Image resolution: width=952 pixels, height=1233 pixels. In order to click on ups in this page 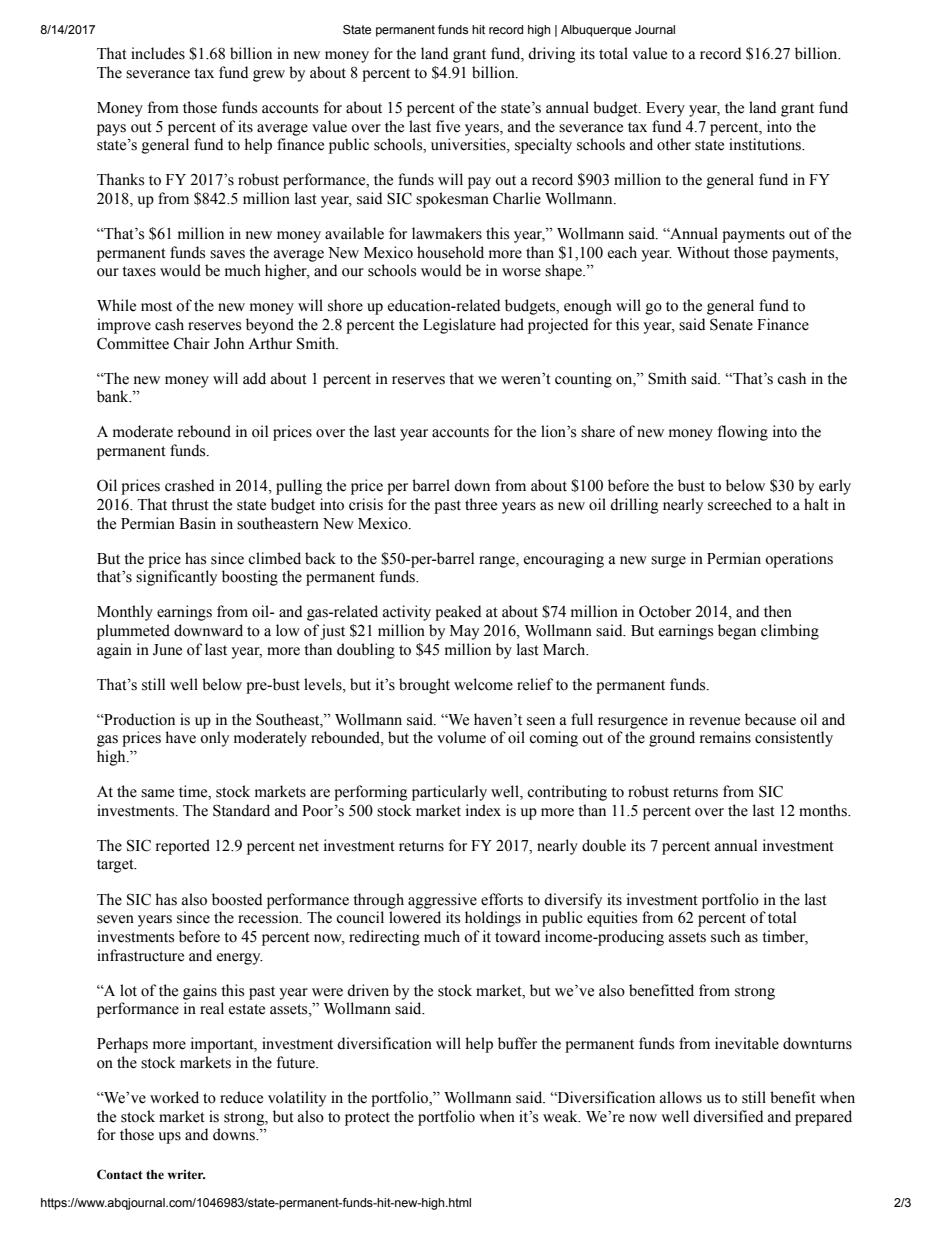, I will do `click(169, 1138)`.
